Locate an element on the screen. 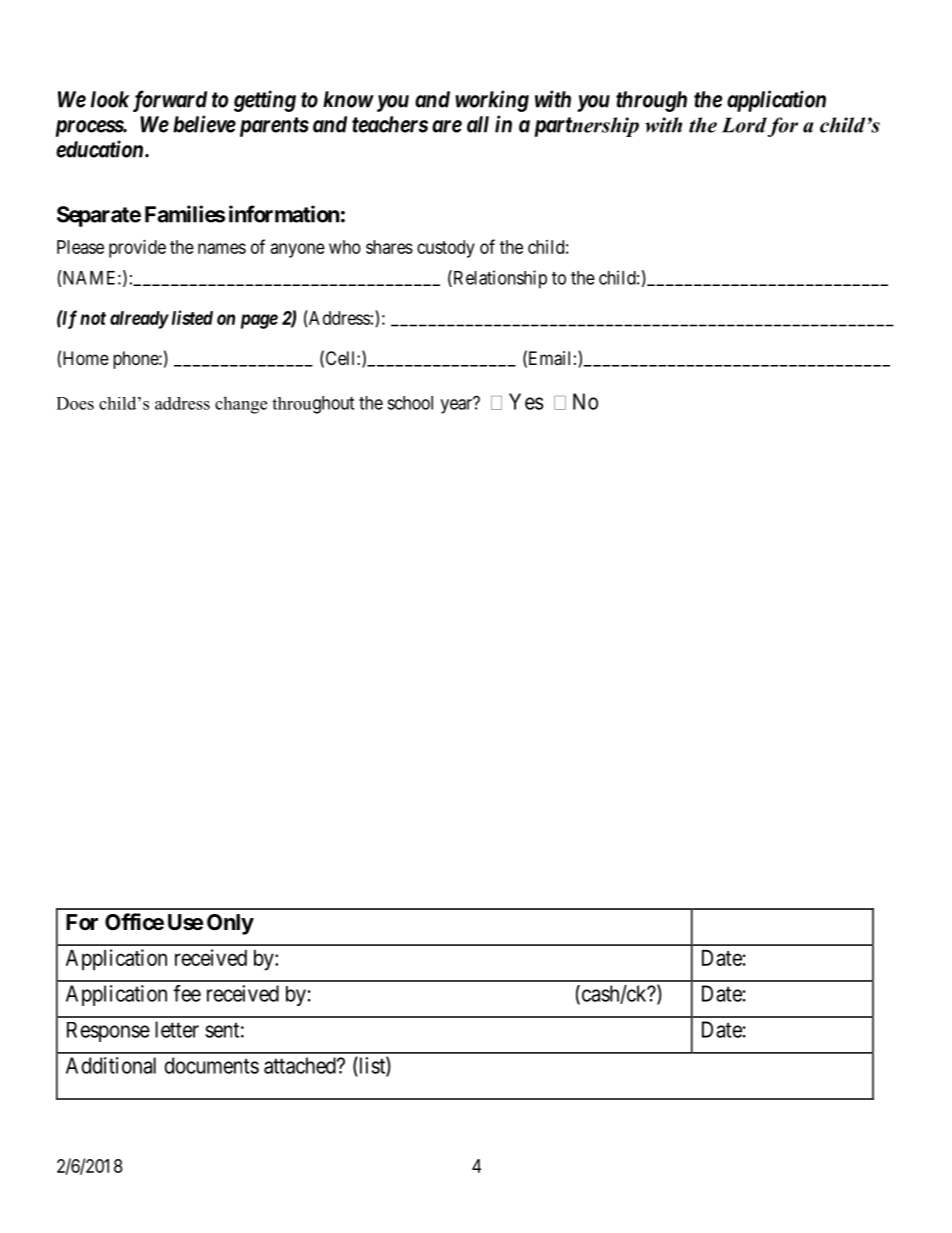 This screenshot has height=1233, width=952. forward is located at coordinates (170, 101).
